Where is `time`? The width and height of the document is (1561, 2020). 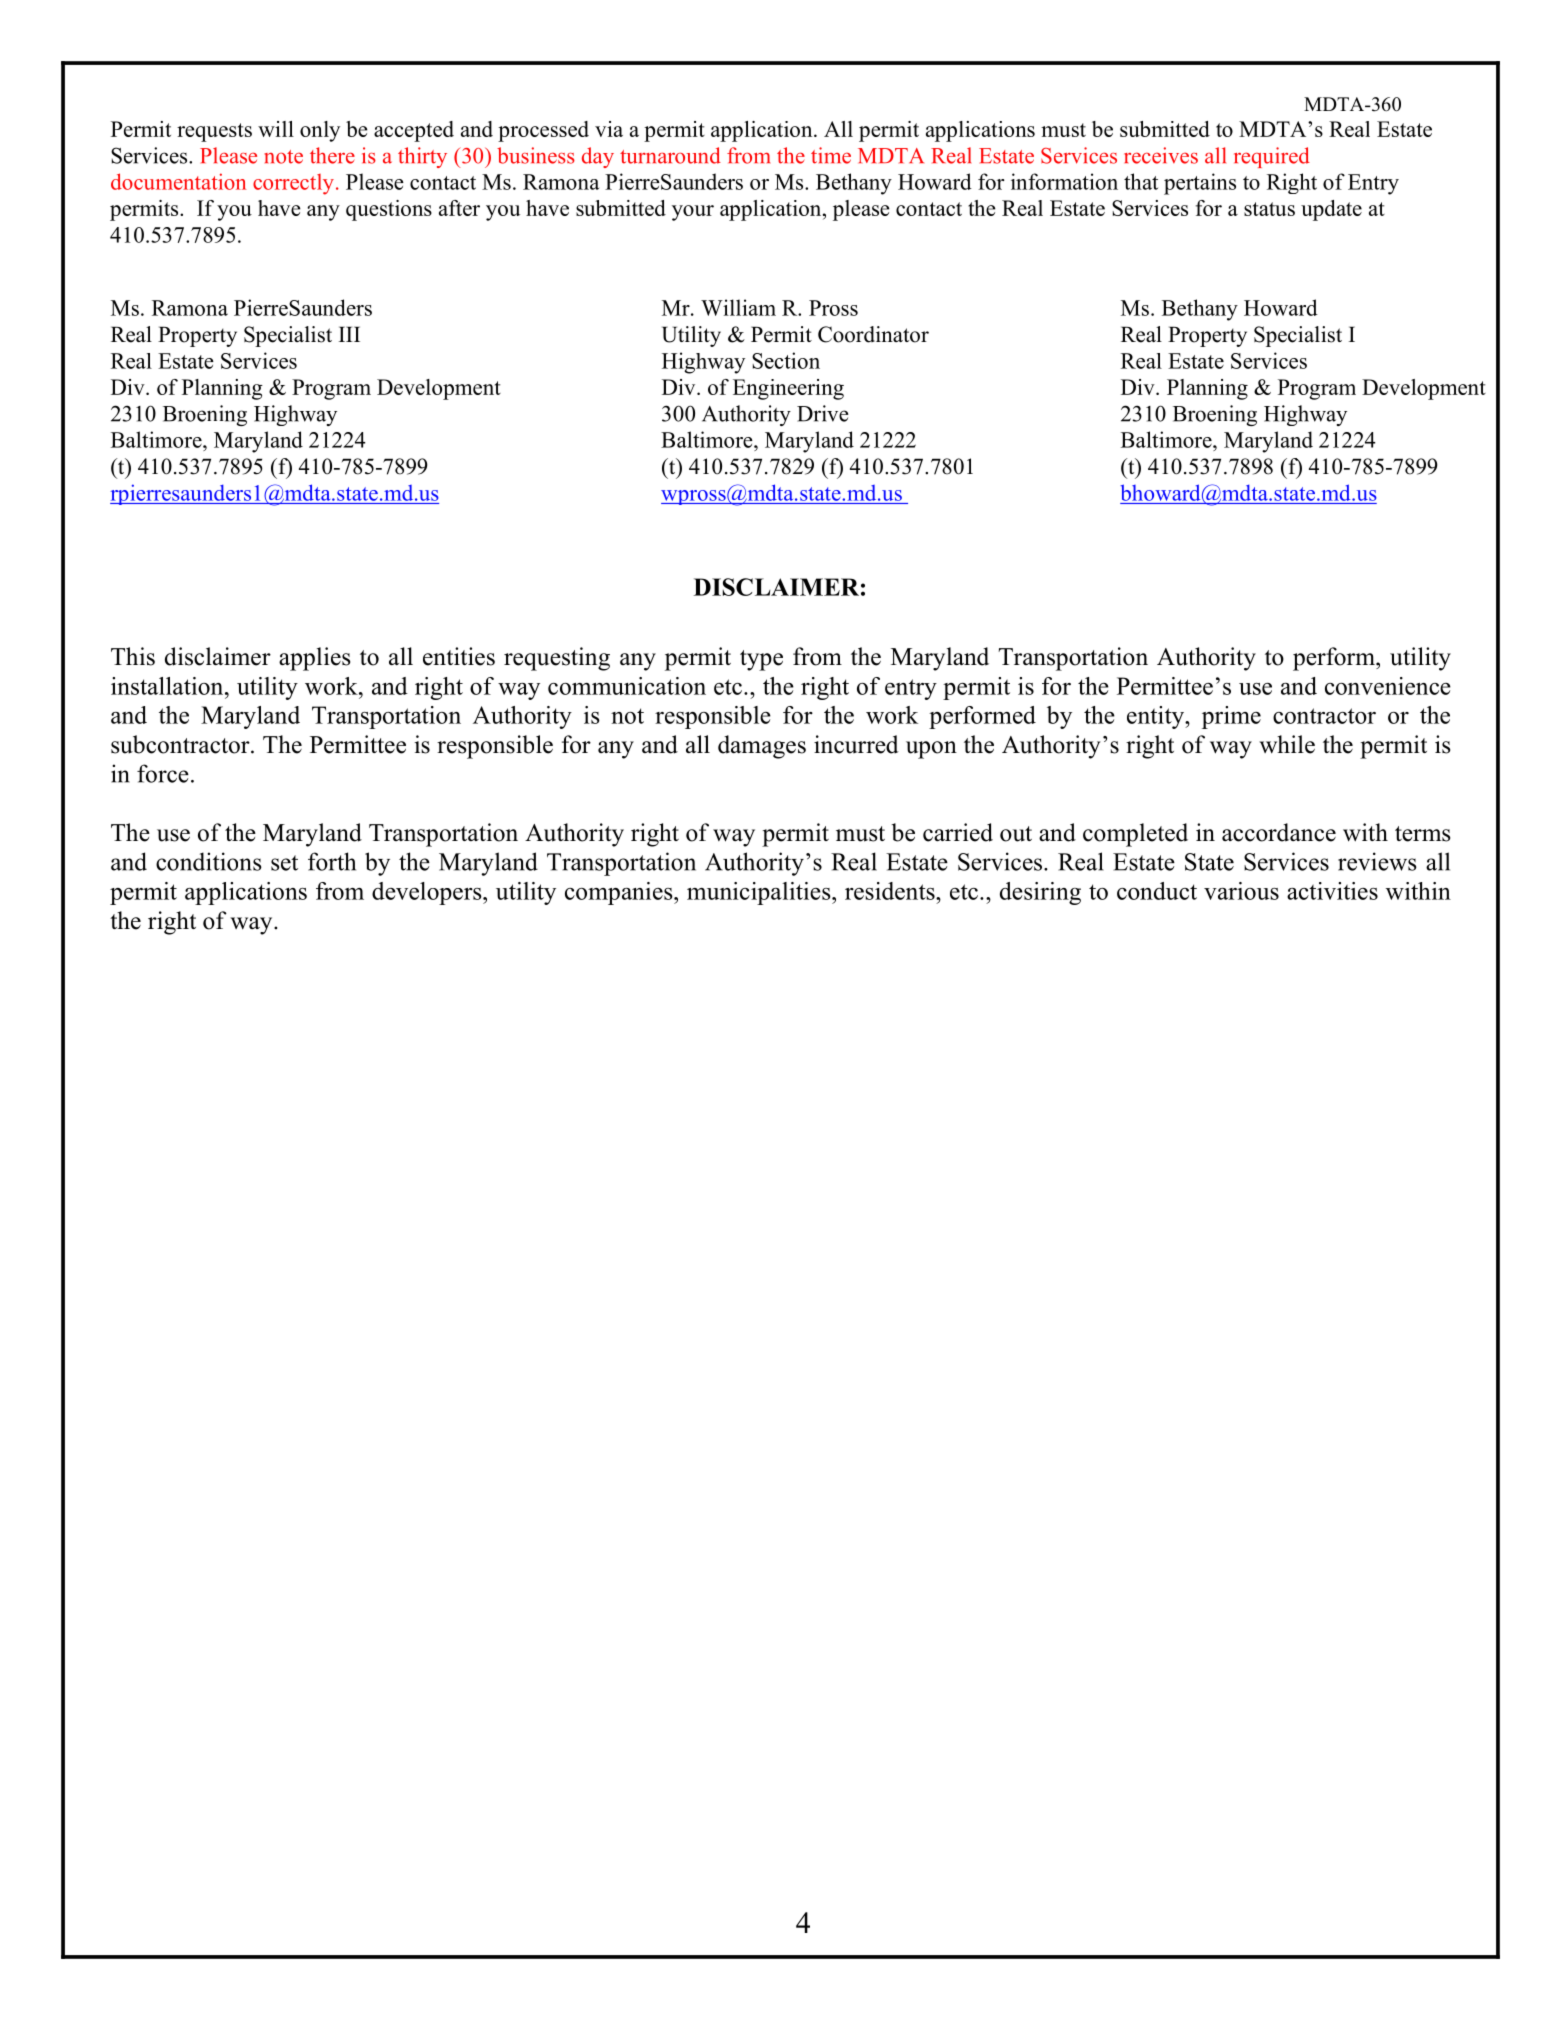 time is located at coordinates (831, 155).
